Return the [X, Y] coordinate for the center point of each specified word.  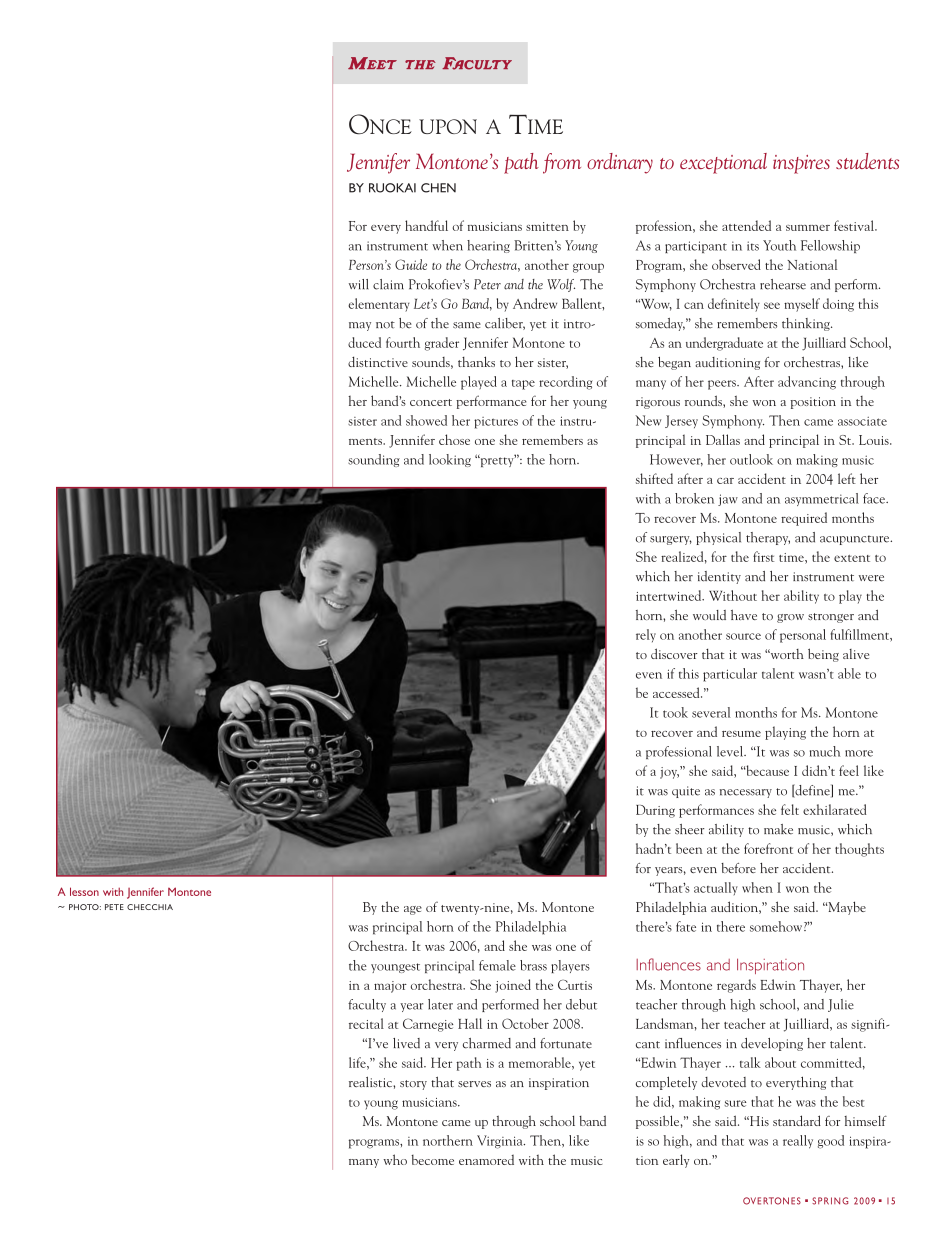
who [395, 1159]
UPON [448, 126]
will [359, 284]
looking [450, 460]
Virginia [501, 1142]
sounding [374, 460]
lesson [84, 891]
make [778, 829]
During [655, 811]
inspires [801, 164]
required [804, 519]
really [798, 1142]
